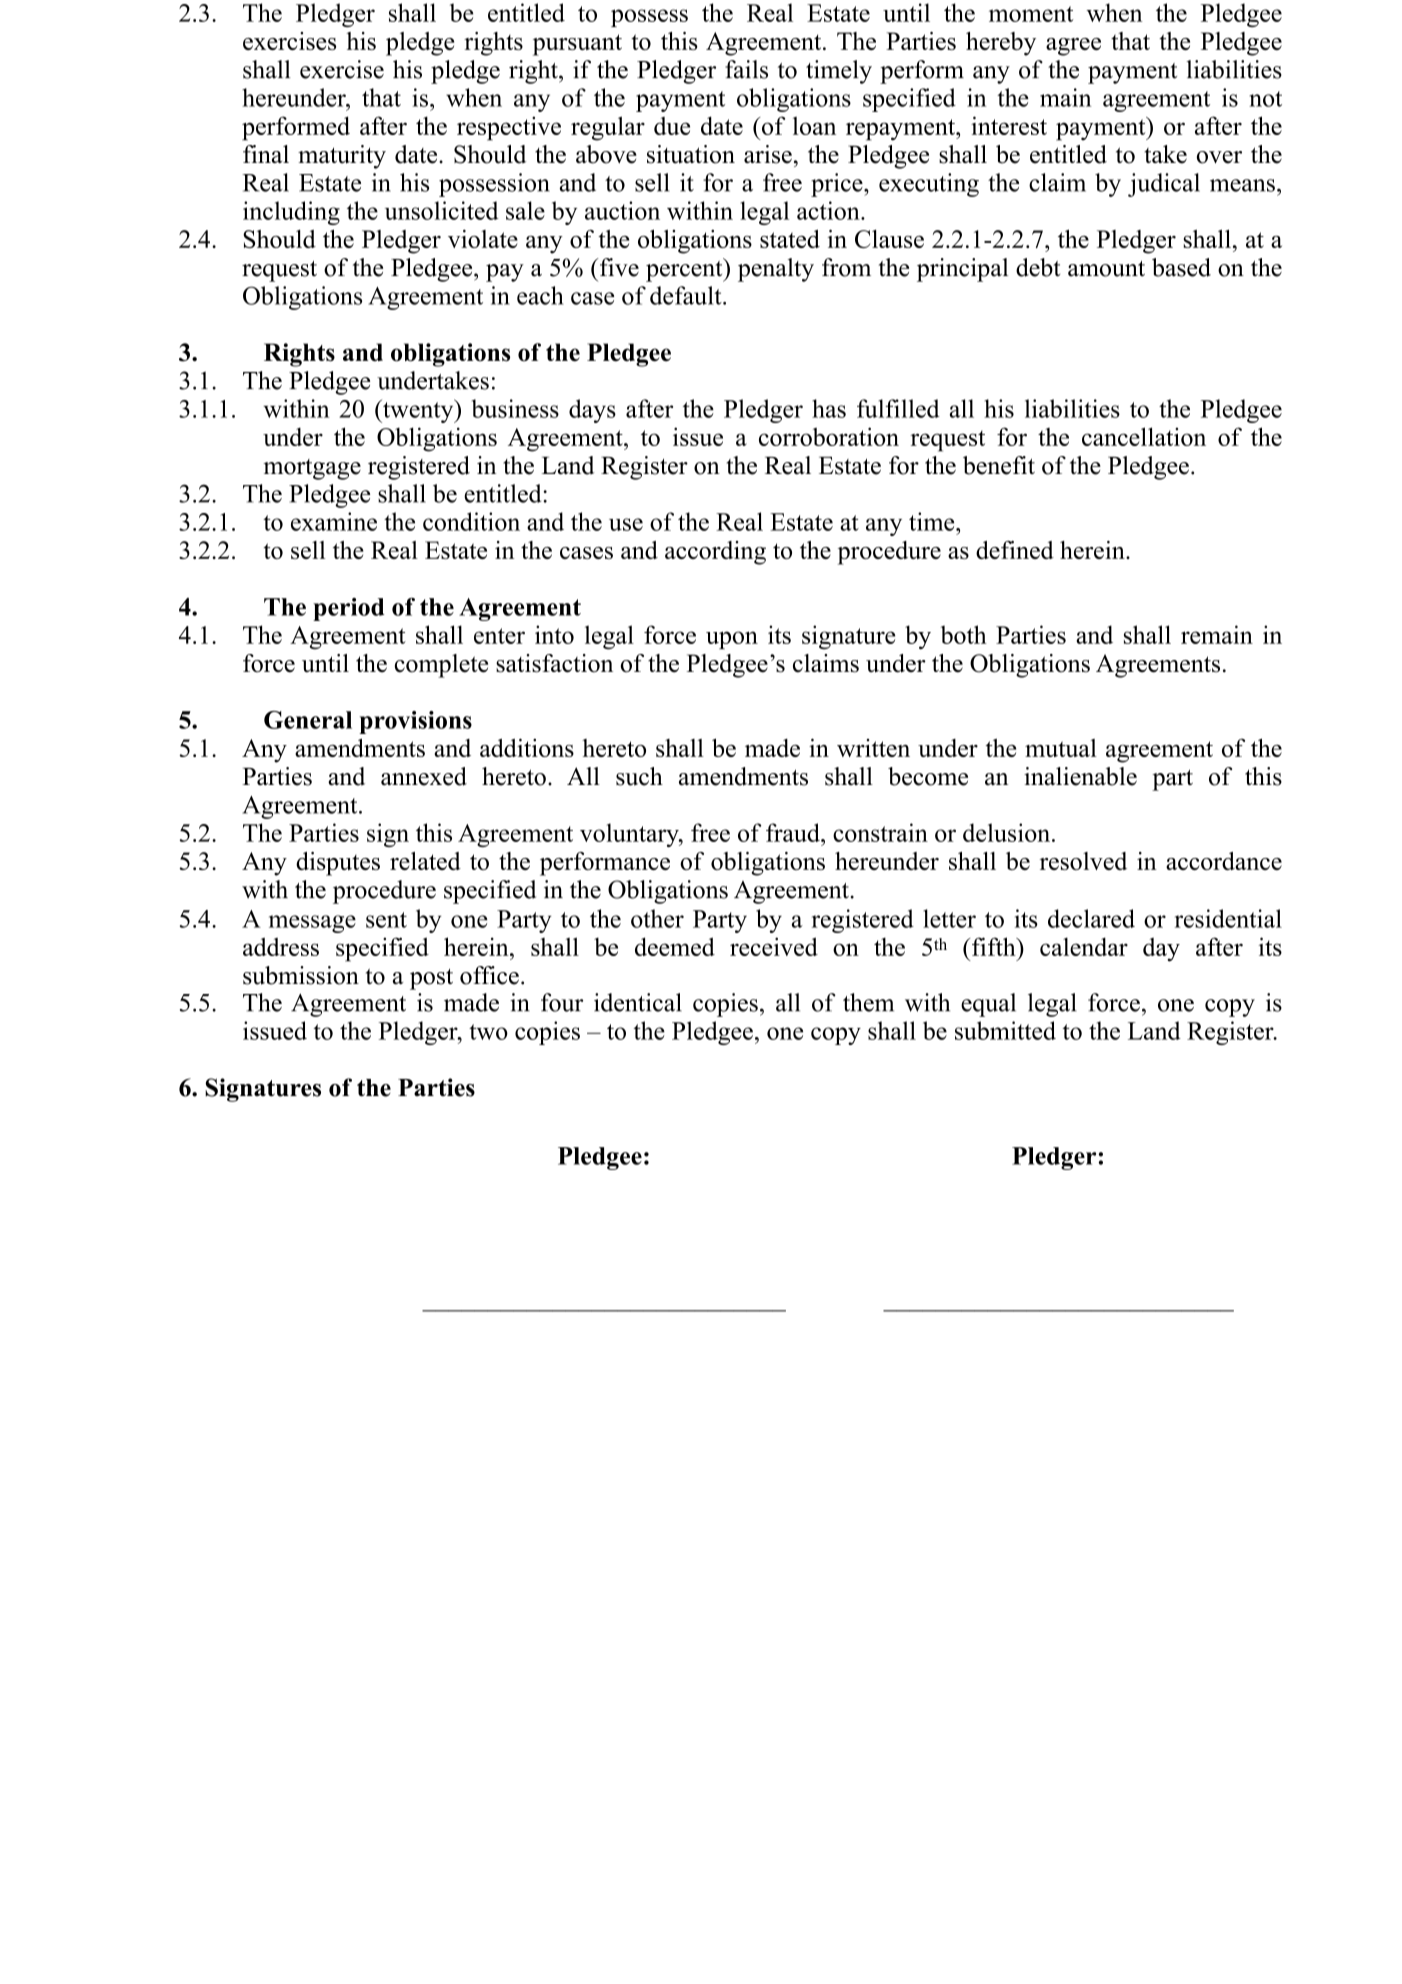 The image size is (1402, 1984). What do you see at coordinates (746, 69) in the page?
I see `fails` at bounding box center [746, 69].
